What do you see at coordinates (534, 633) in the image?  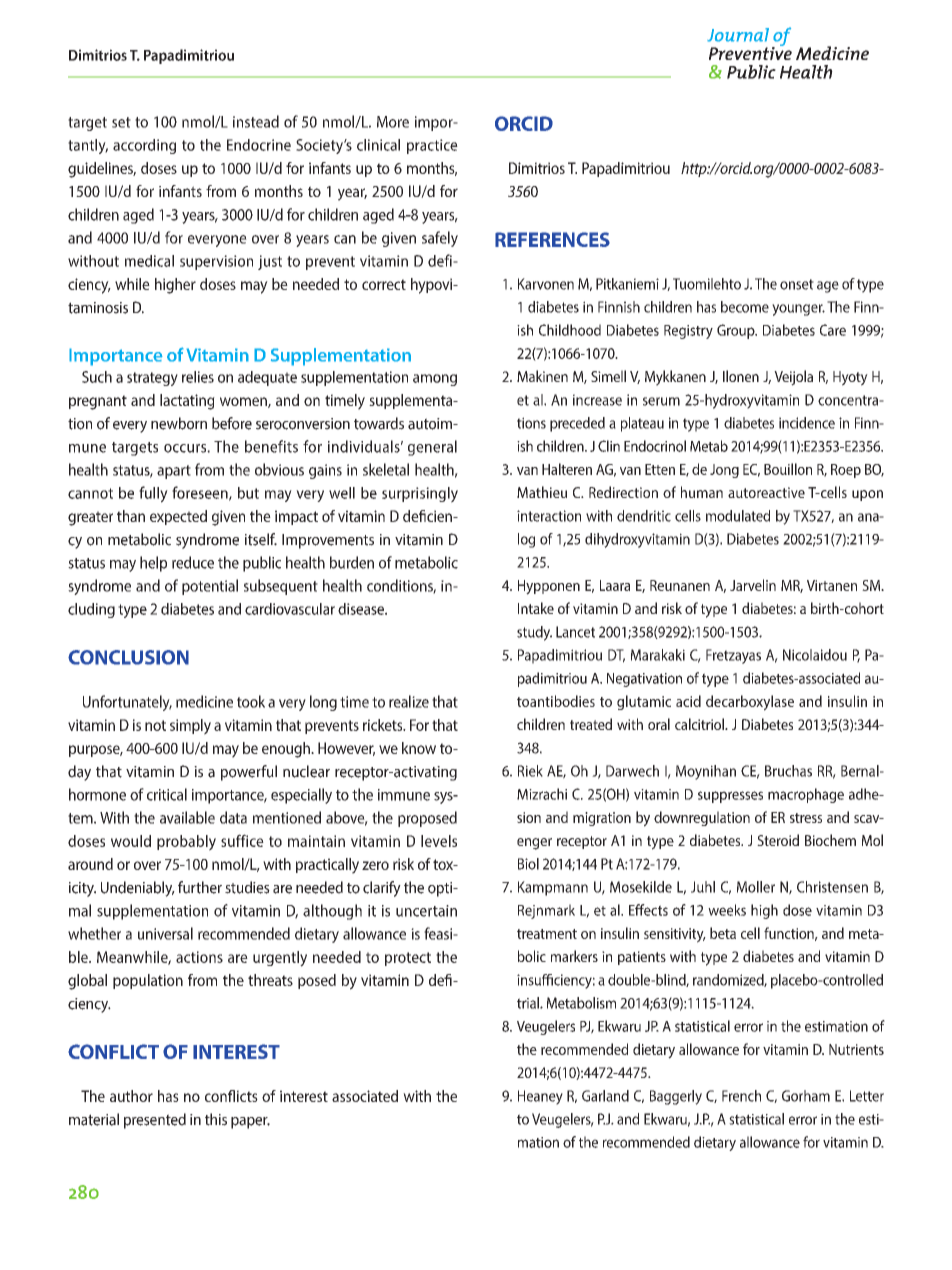 I see `study` at bounding box center [534, 633].
